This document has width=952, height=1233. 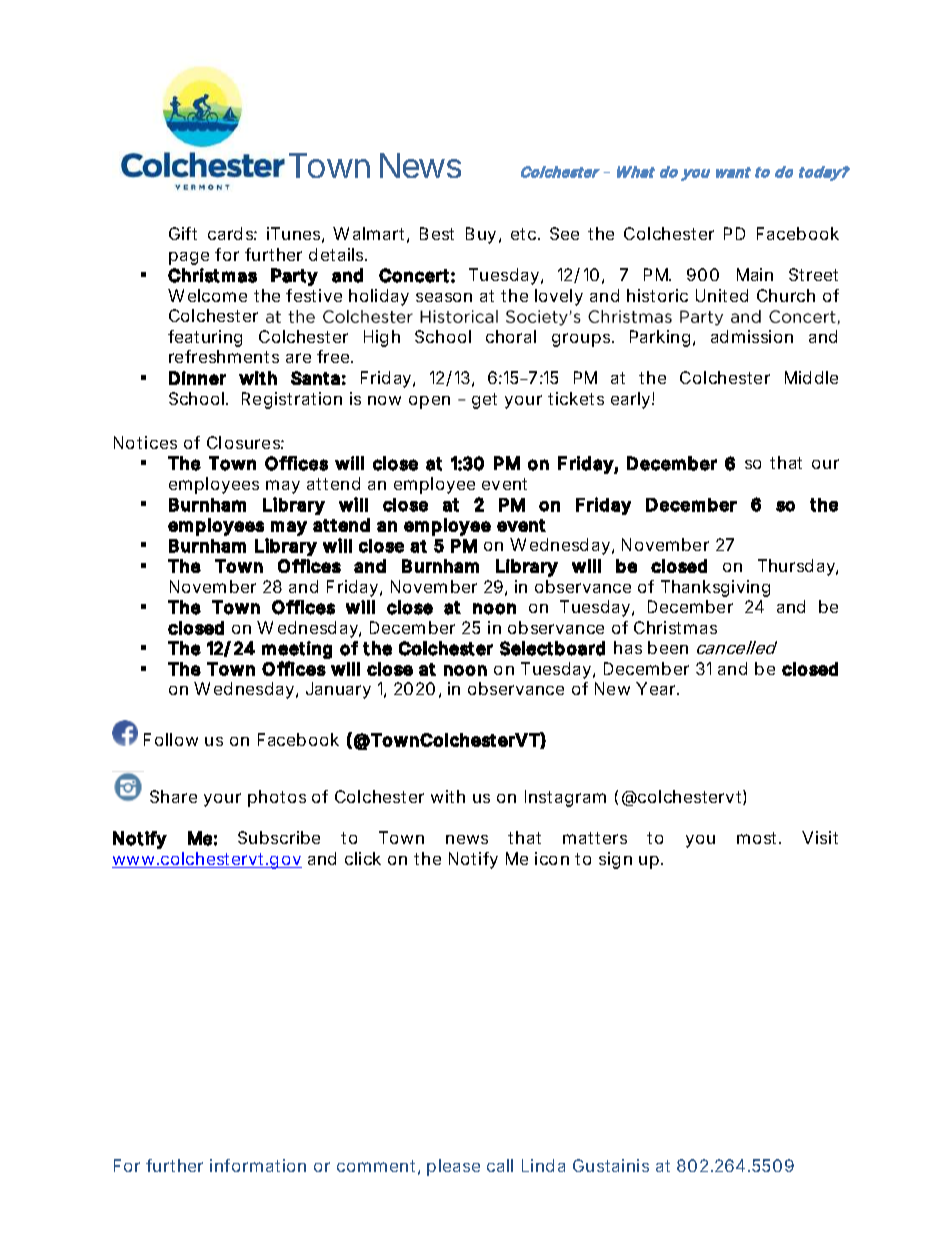 What do you see at coordinates (189, 258) in the document?
I see `page` at bounding box center [189, 258].
